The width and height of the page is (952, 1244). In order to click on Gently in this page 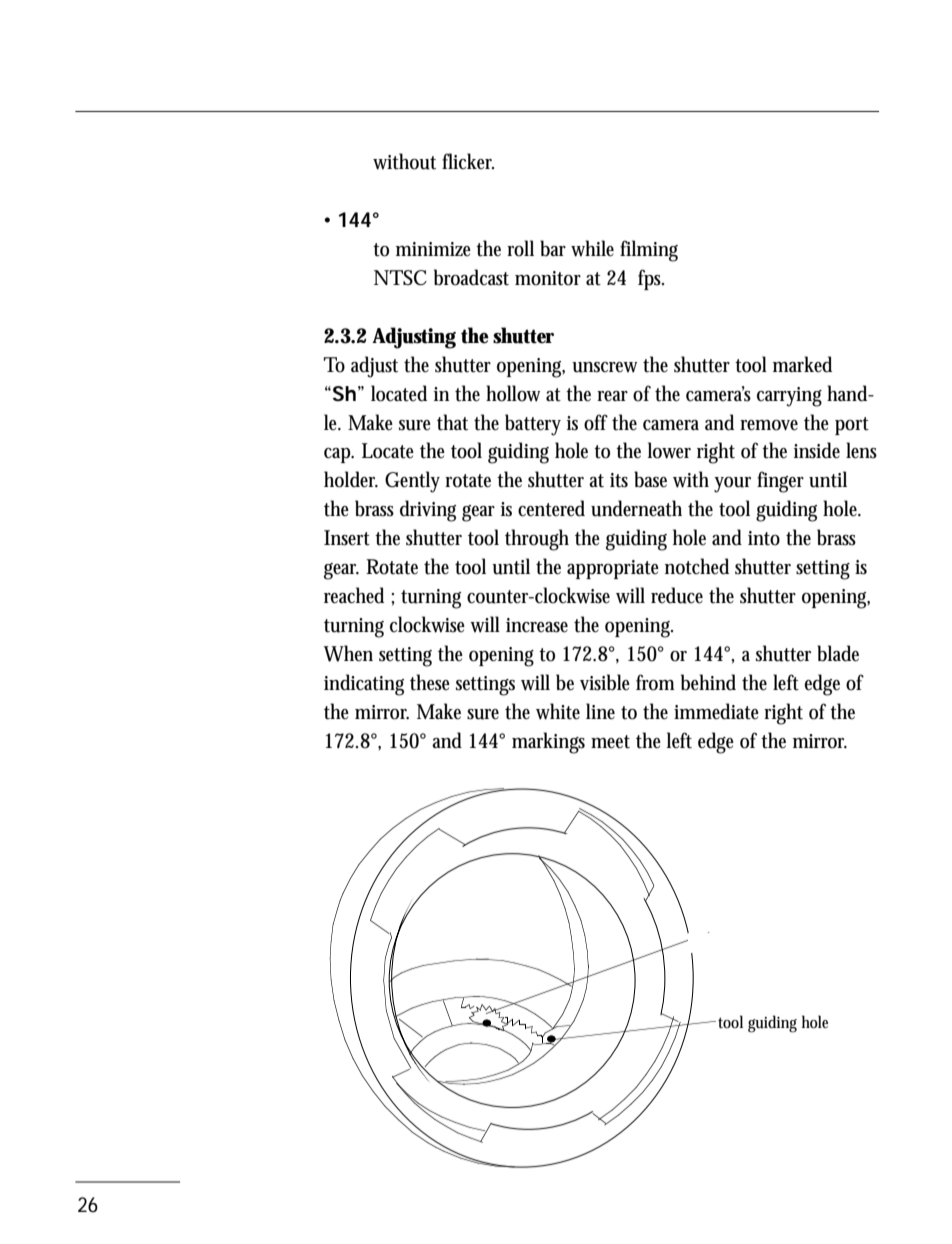, I will do `click(412, 482)`.
